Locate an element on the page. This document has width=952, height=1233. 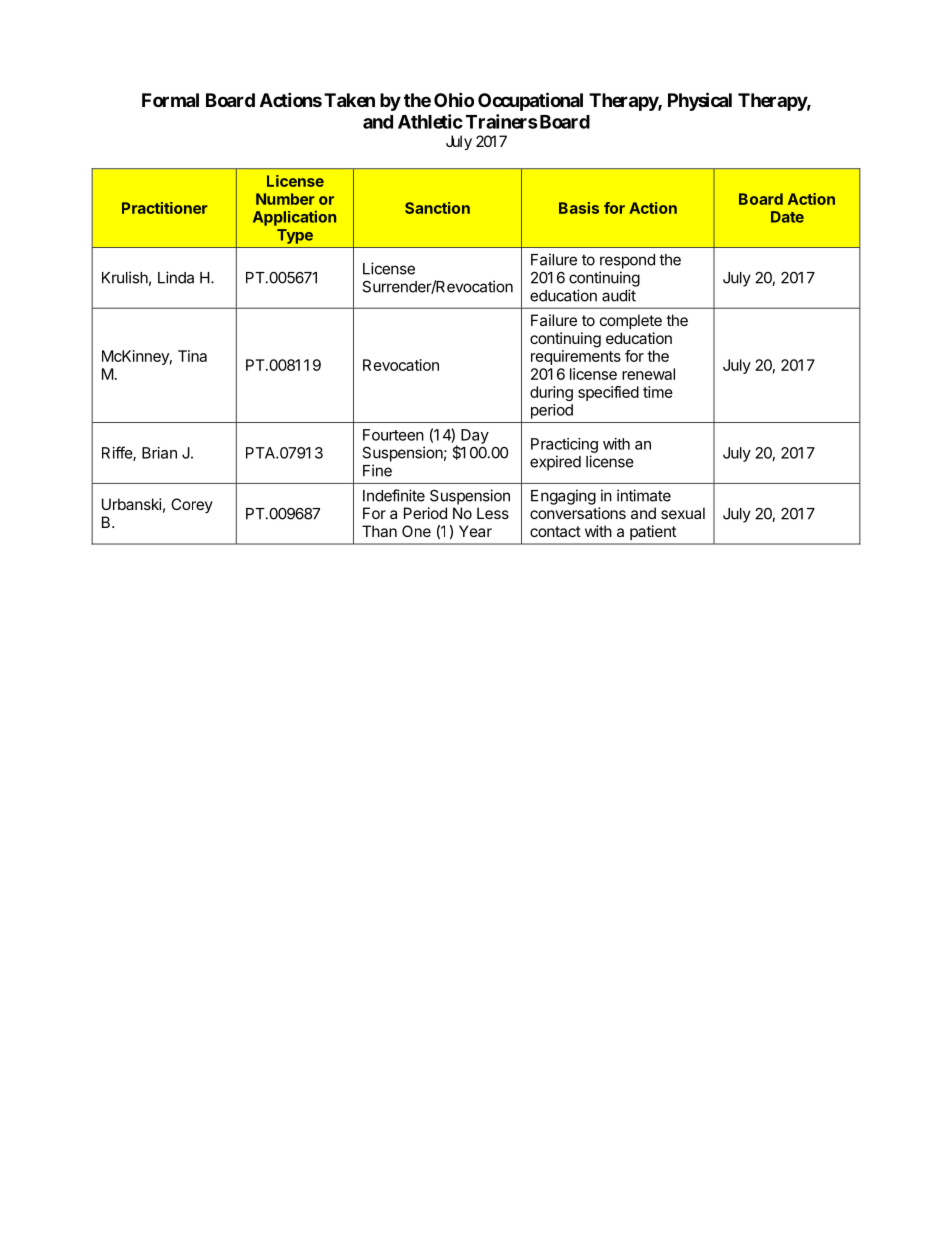
time is located at coordinates (658, 392).
